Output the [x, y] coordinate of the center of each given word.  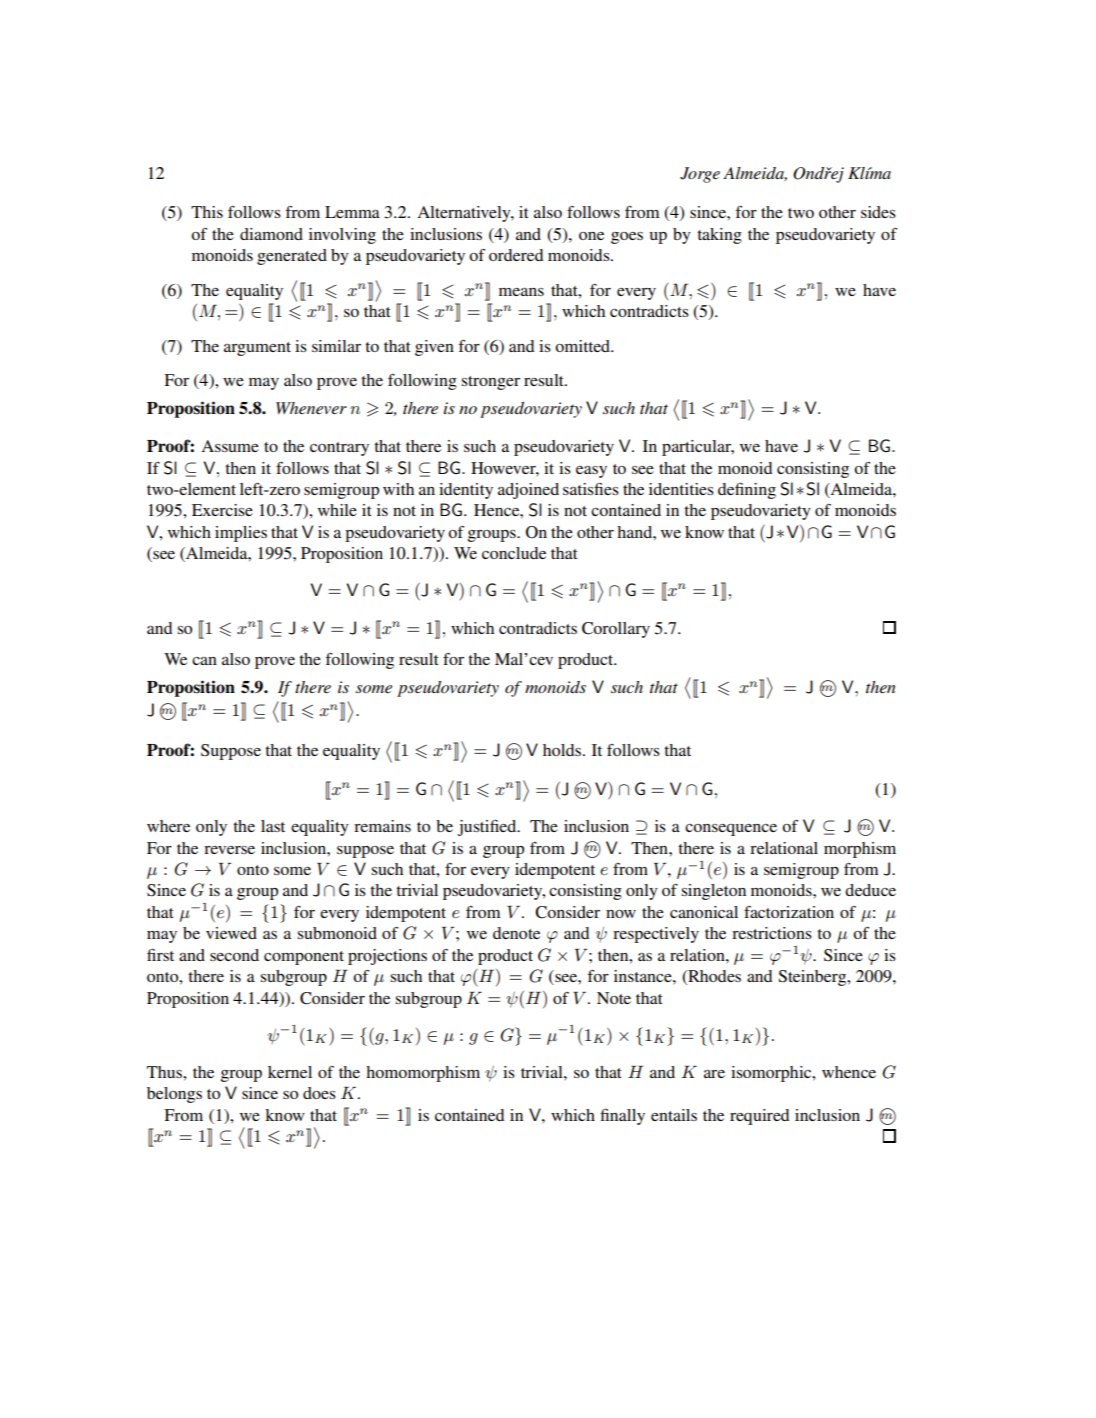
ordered [516, 255]
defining [747, 491]
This [207, 212]
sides [878, 212]
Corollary [616, 630]
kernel [290, 1072]
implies [241, 534]
